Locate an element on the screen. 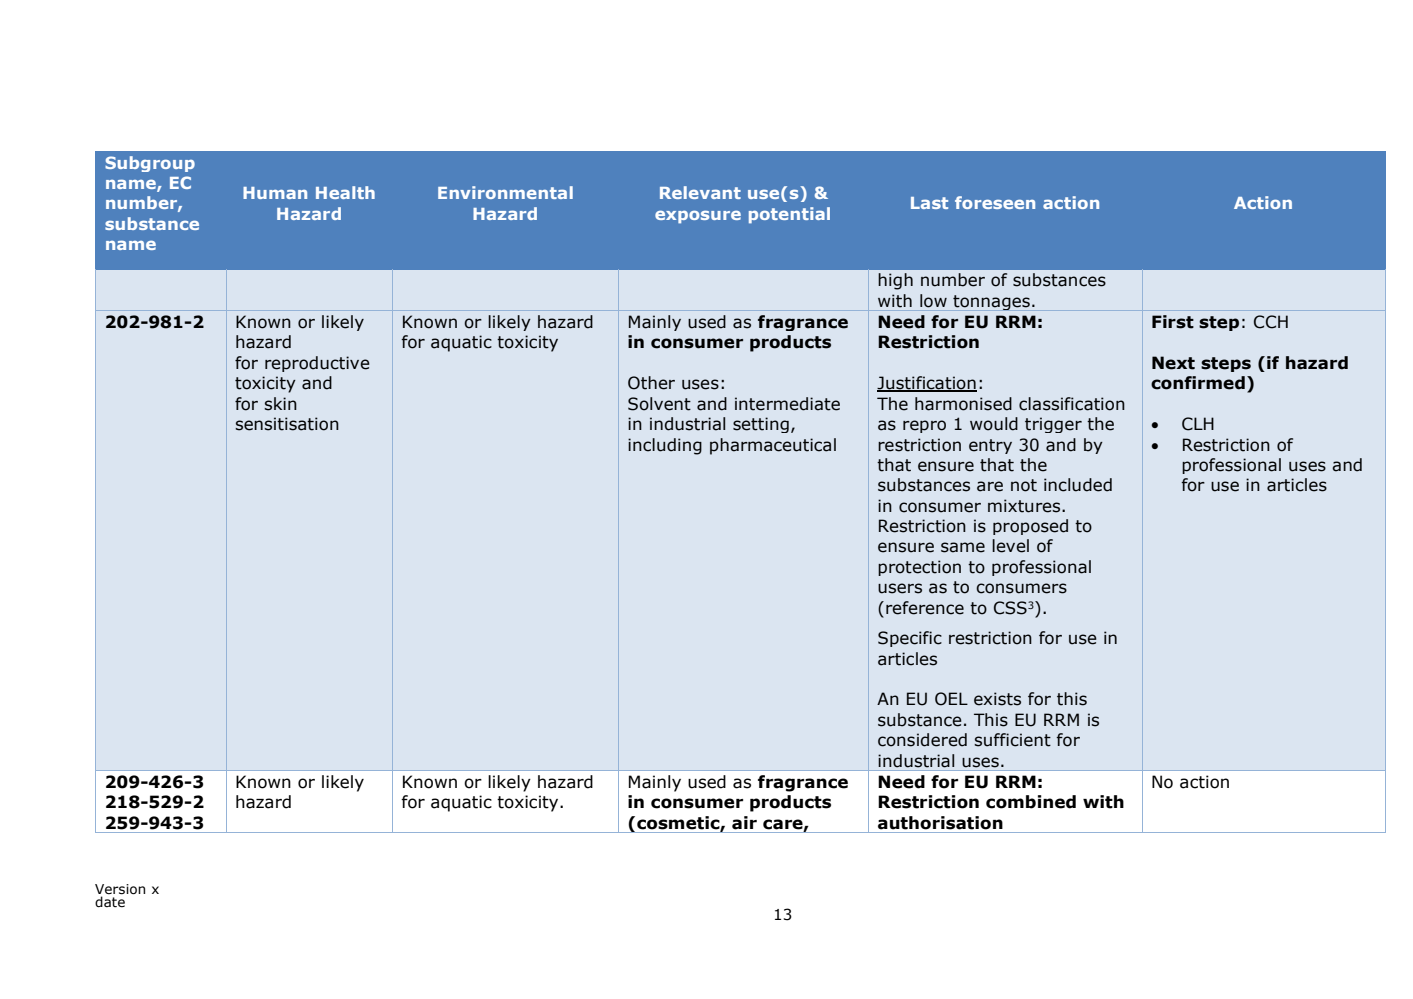 The image size is (1413, 999). Other is located at coordinates (651, 383).
